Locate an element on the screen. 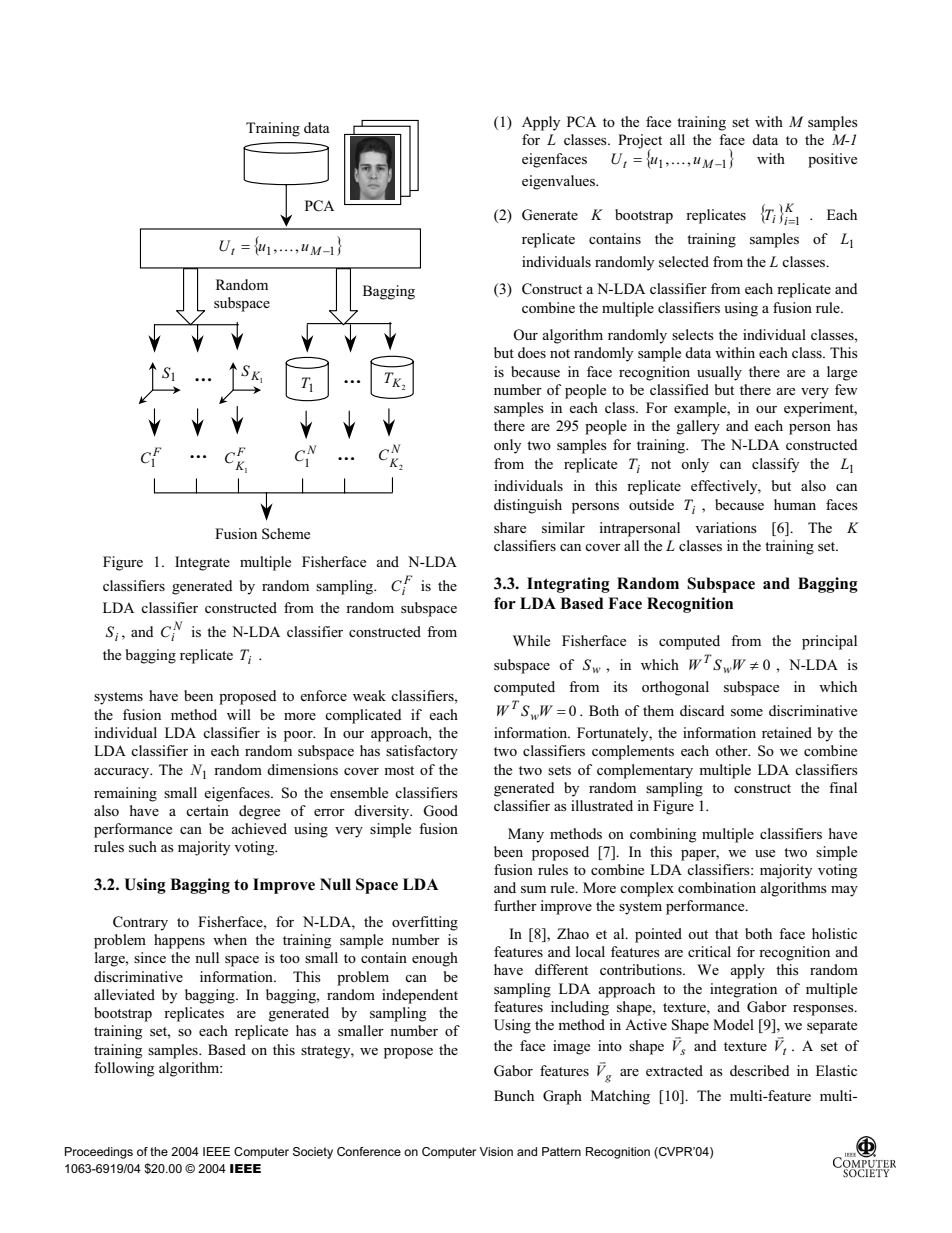 The width and height of the screenshot is (952, 1233). Vision is located at coordinates (496, 1151).
